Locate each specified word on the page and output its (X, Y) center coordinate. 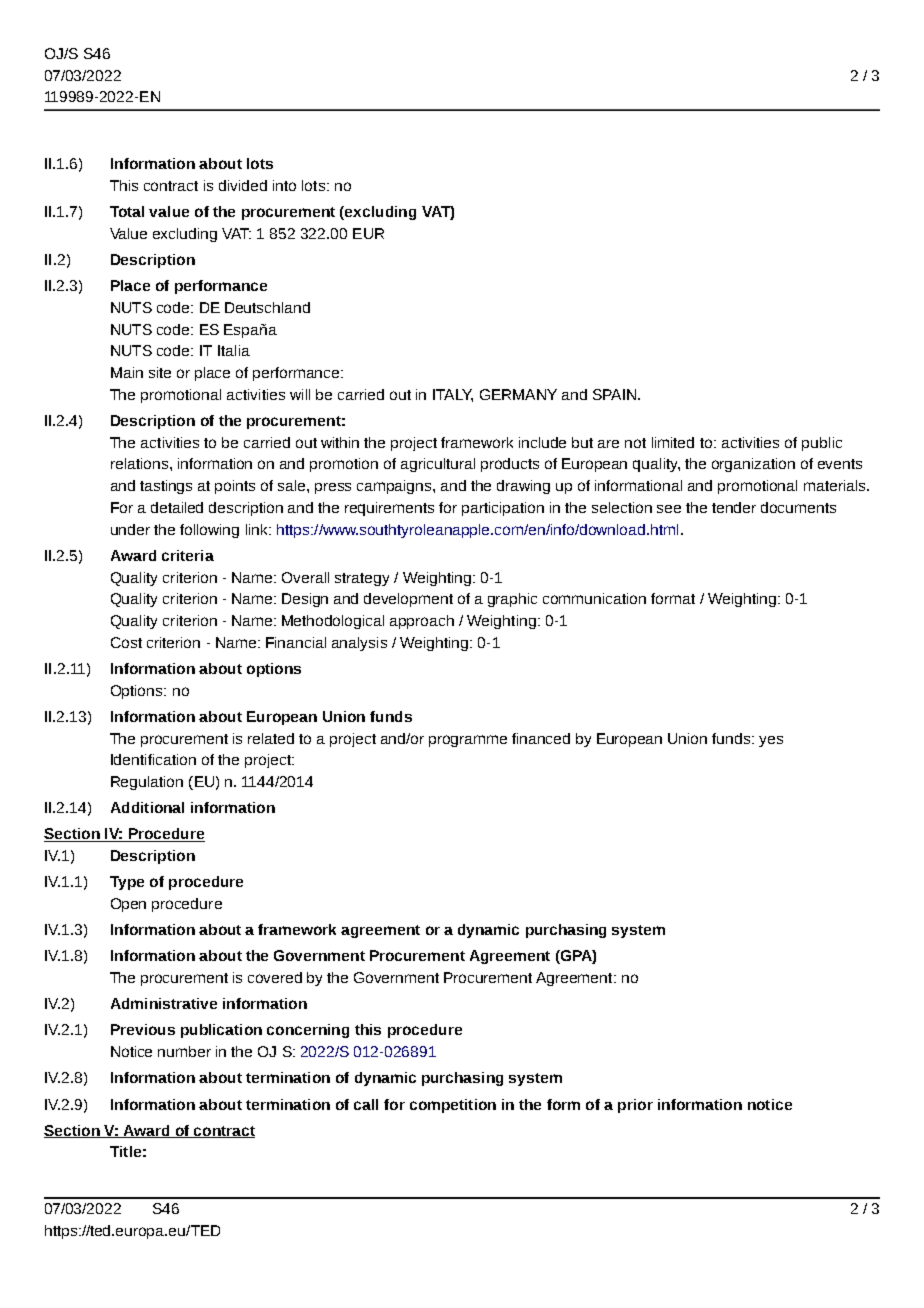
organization (753, 465)
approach (422, 622)
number (184, 1051)
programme (468, 741)
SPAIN (614, 394)
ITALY (453, 395)
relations (141, 463)
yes (771, 741)
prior (635, 1106)
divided (243, 185)
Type (127, 883)
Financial (296, 642)
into (284, 185)
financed (541, 738)
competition (453, 1106)
